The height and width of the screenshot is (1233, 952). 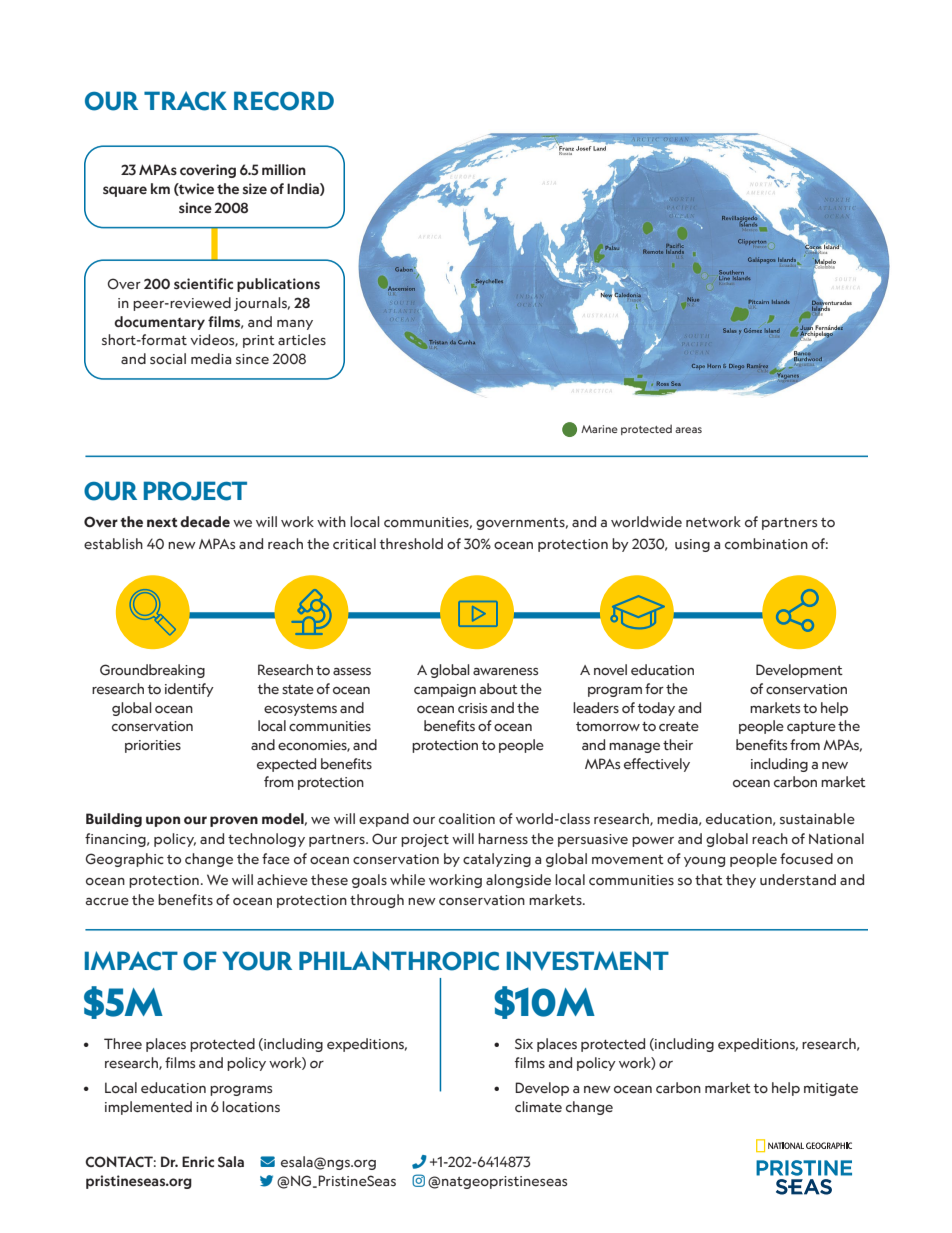 I want to click on Six, so click(x=524, y=1043).
